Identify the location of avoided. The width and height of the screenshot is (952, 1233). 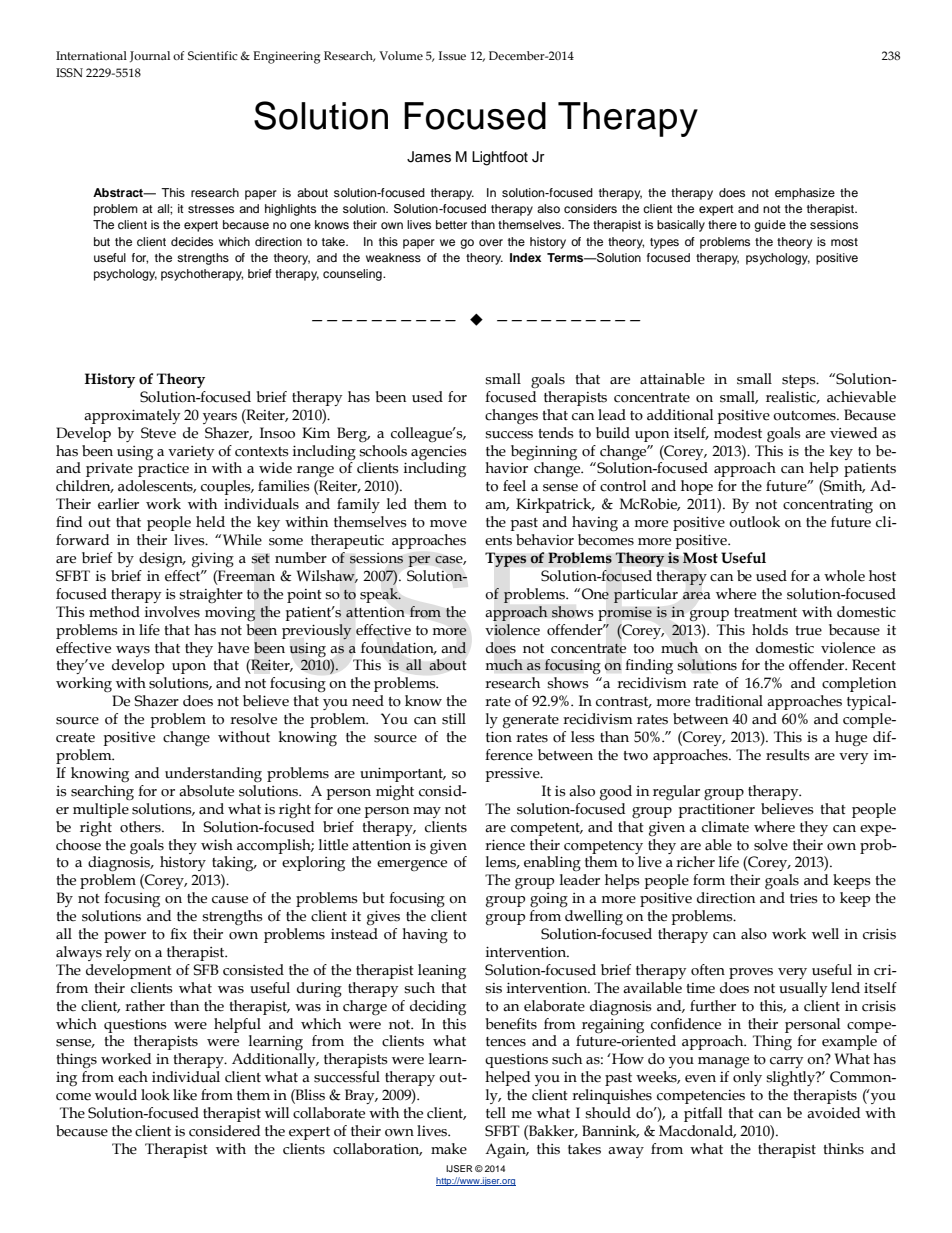
(833, 1113).
